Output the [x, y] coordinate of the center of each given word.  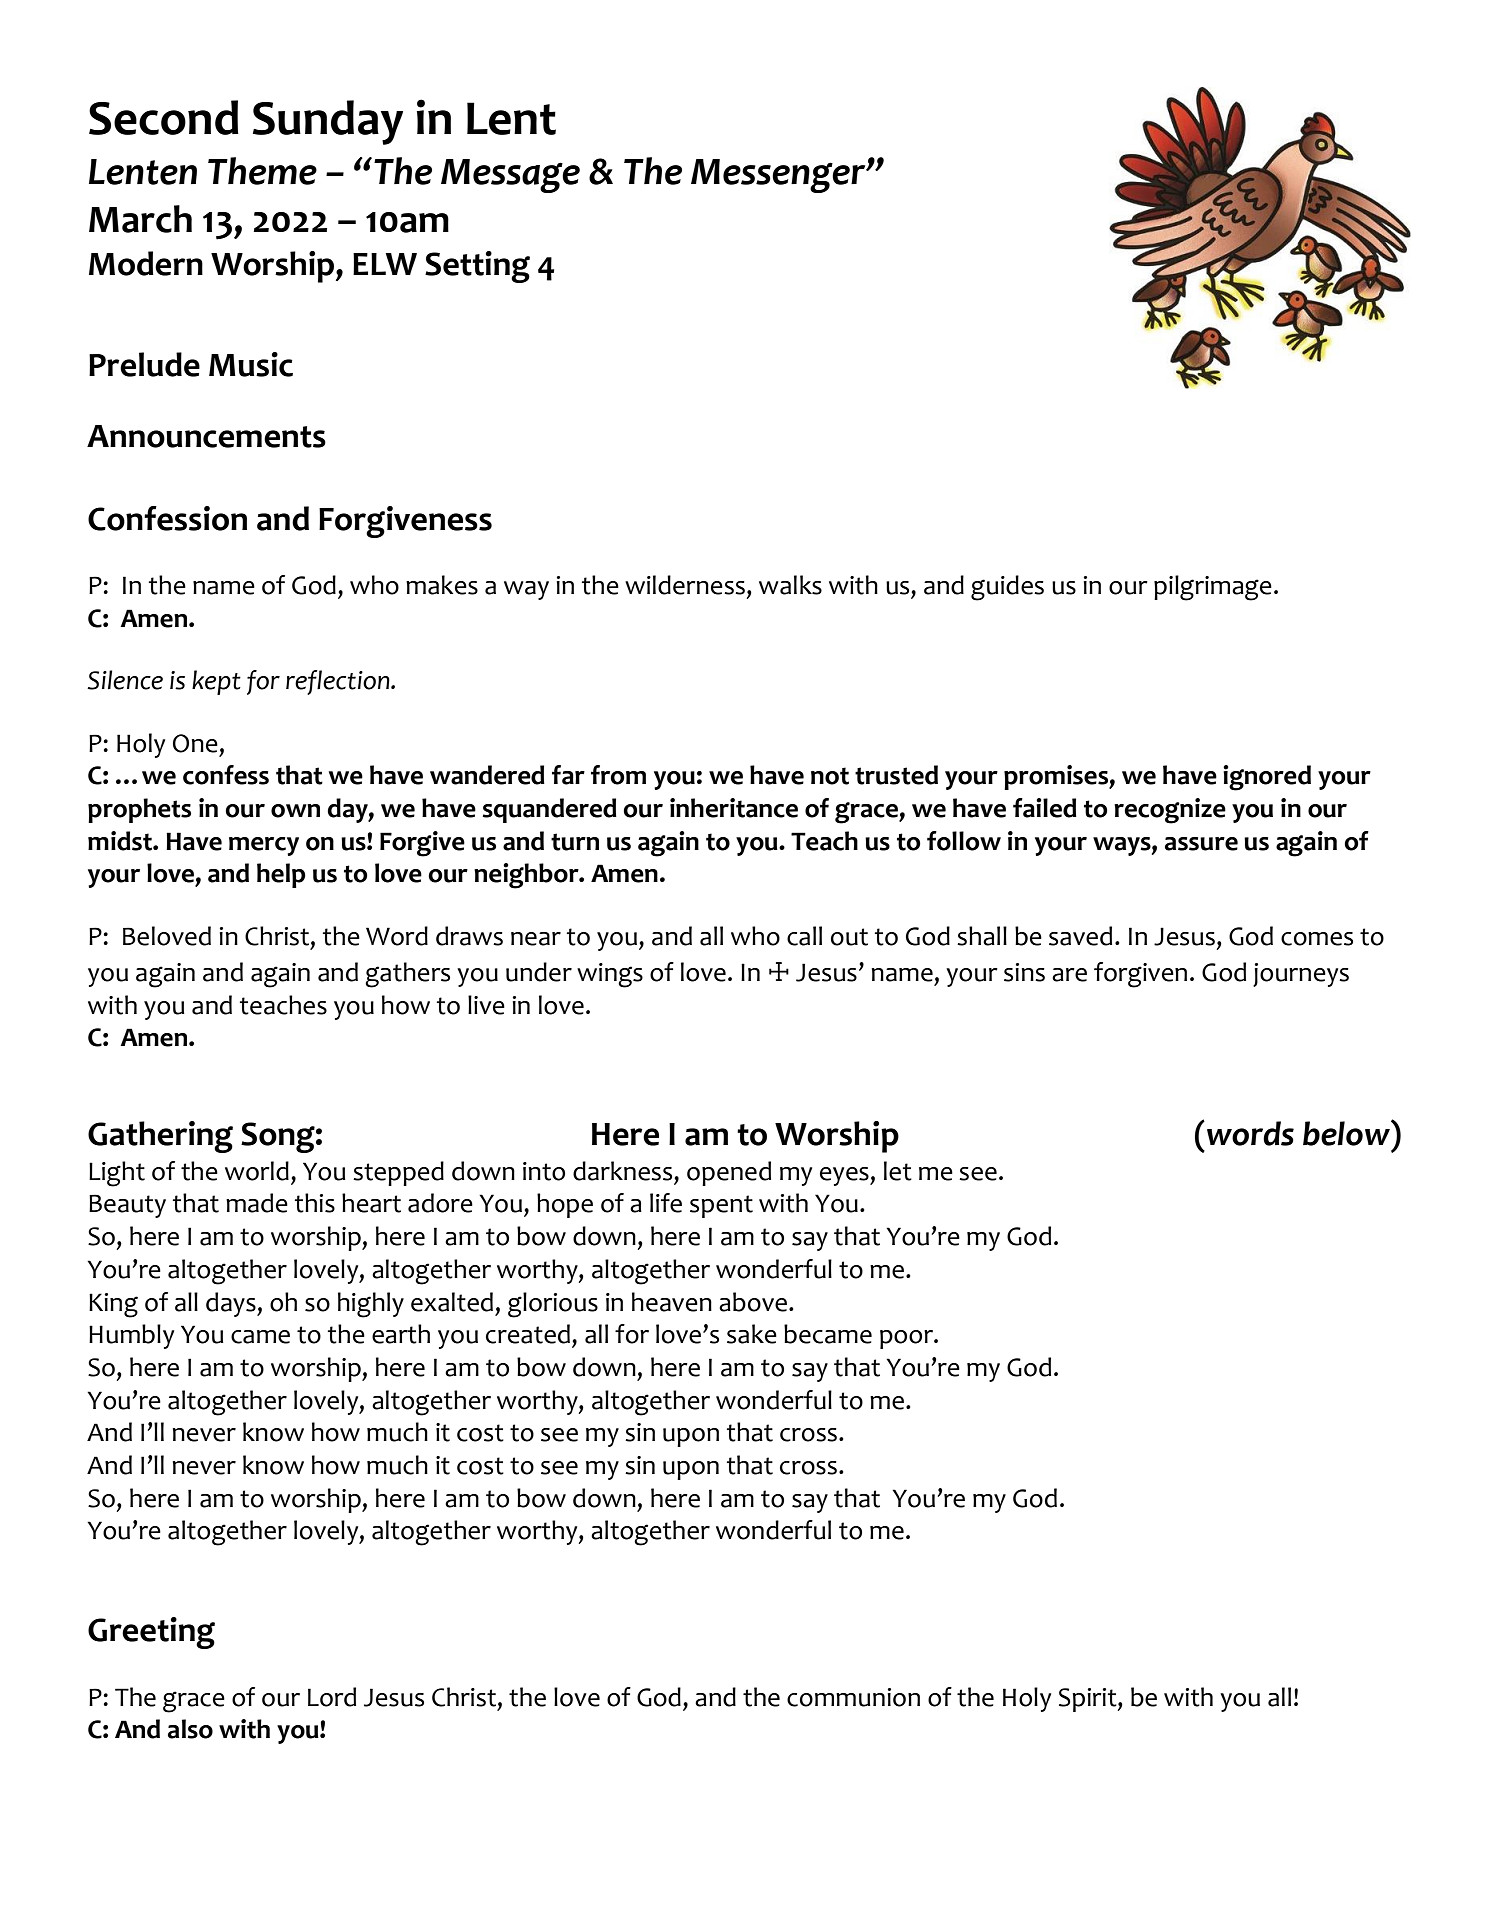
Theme [262, 171]
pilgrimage [1213, 588]
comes [1317, 939]
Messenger [779, 176]
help [281, 875]
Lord [332, 1697]
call [804, 936]
